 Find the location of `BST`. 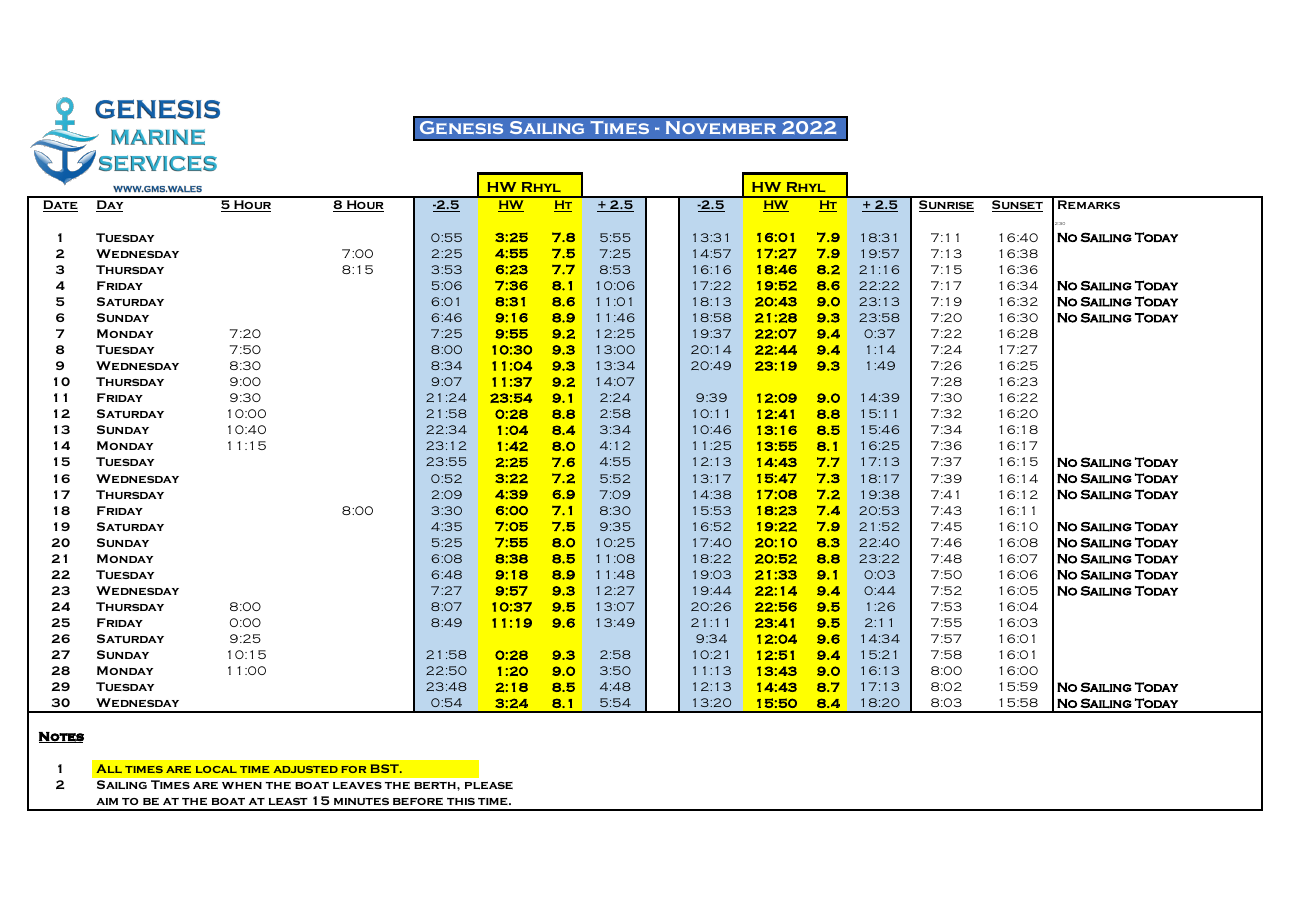

BST is located at coordinates (386, 768).
